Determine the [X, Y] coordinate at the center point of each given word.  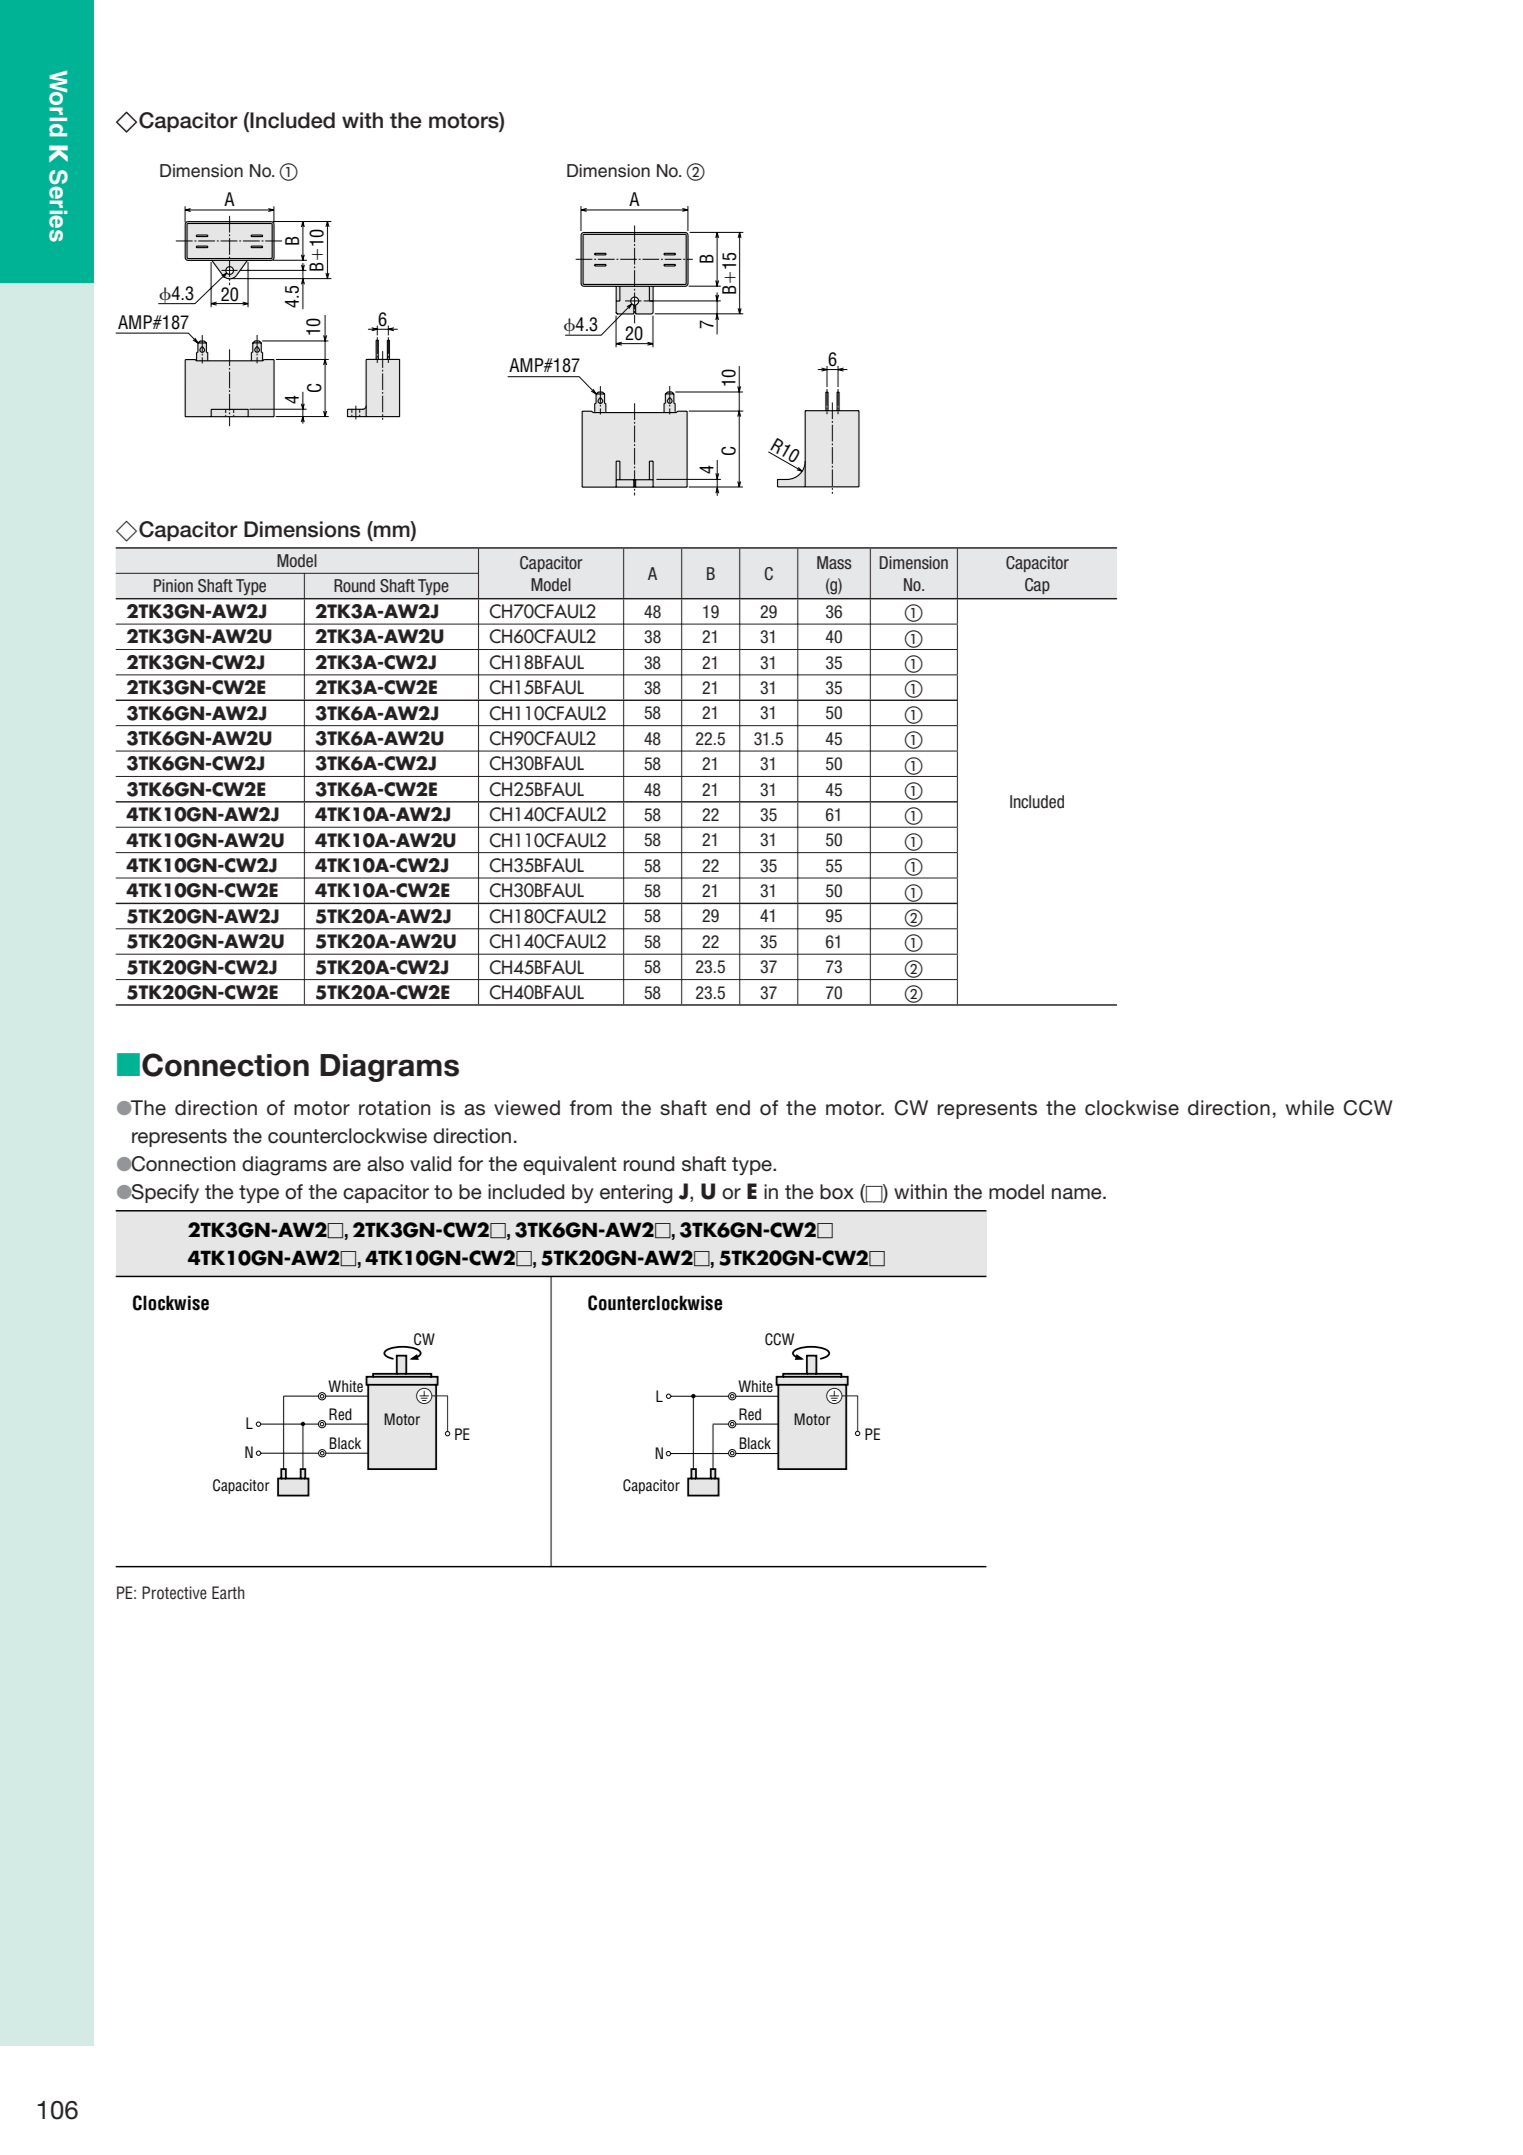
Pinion [173, 585]
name [1078, 1194]
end [733, 1108]
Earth [228, 1592]
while [1310, 1108]
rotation [394, 1108]
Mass [834, 562]
